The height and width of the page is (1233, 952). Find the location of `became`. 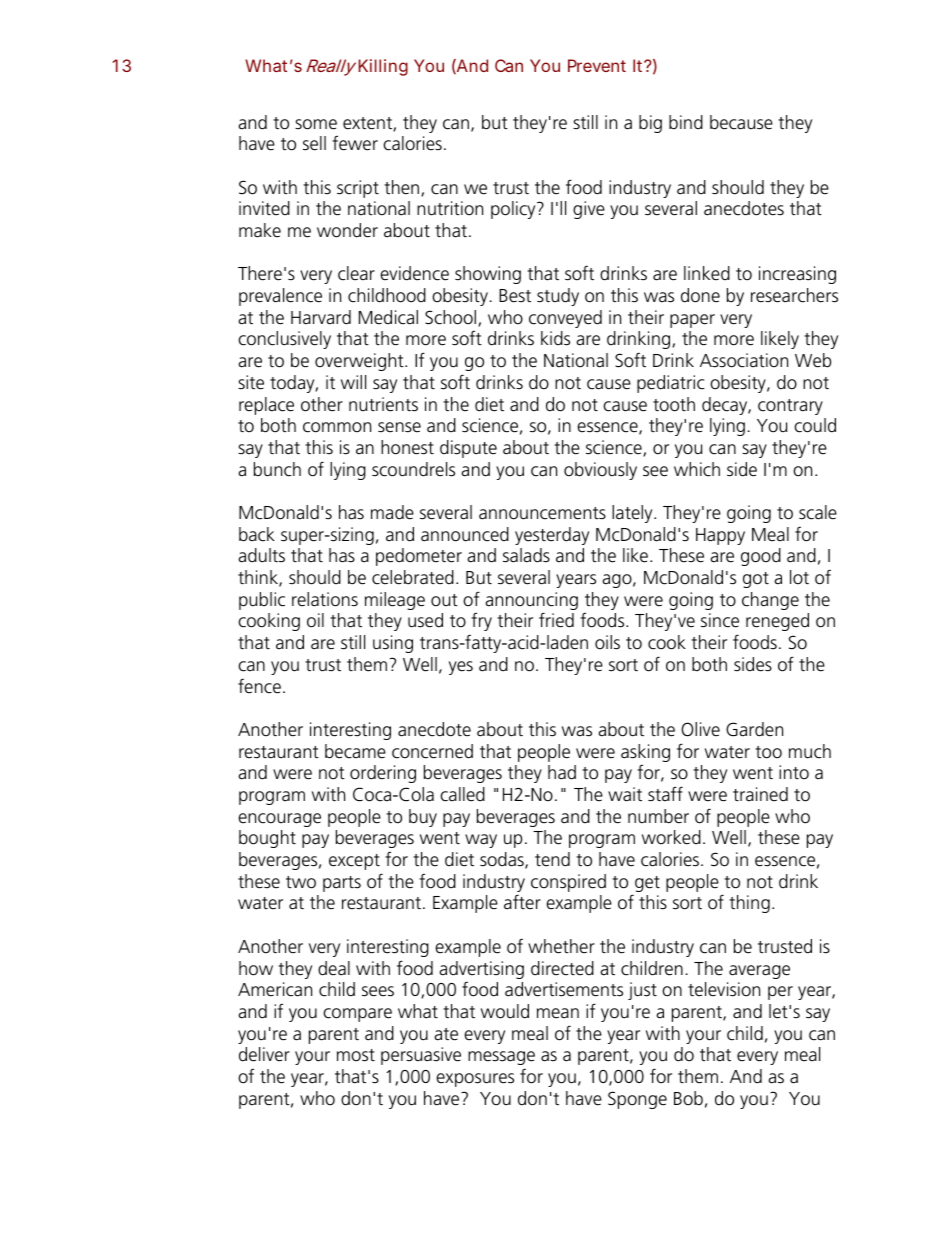

became is located at coordinates (355, 751).
